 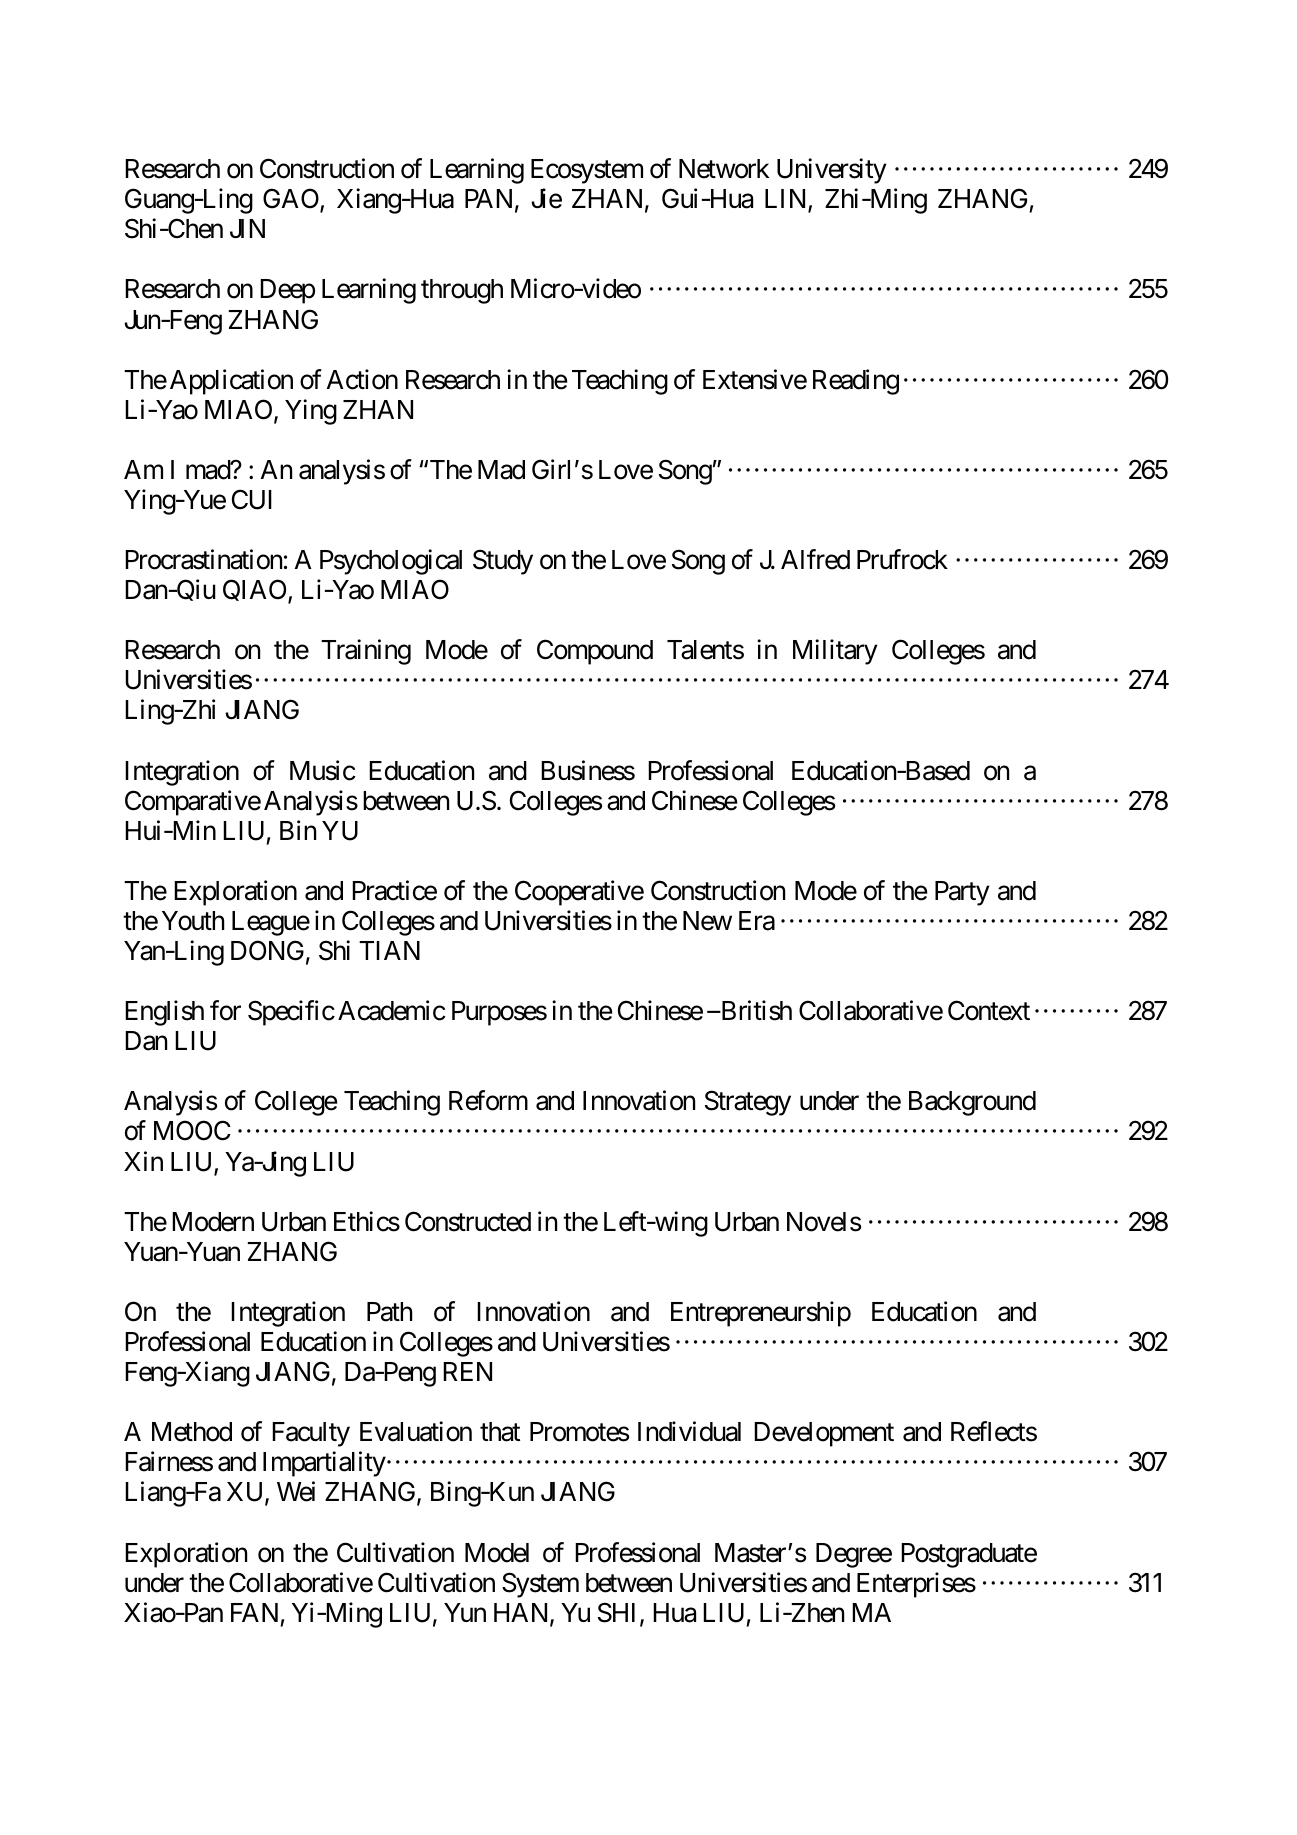 I want to click on Military, so click(x=835, y=652).
